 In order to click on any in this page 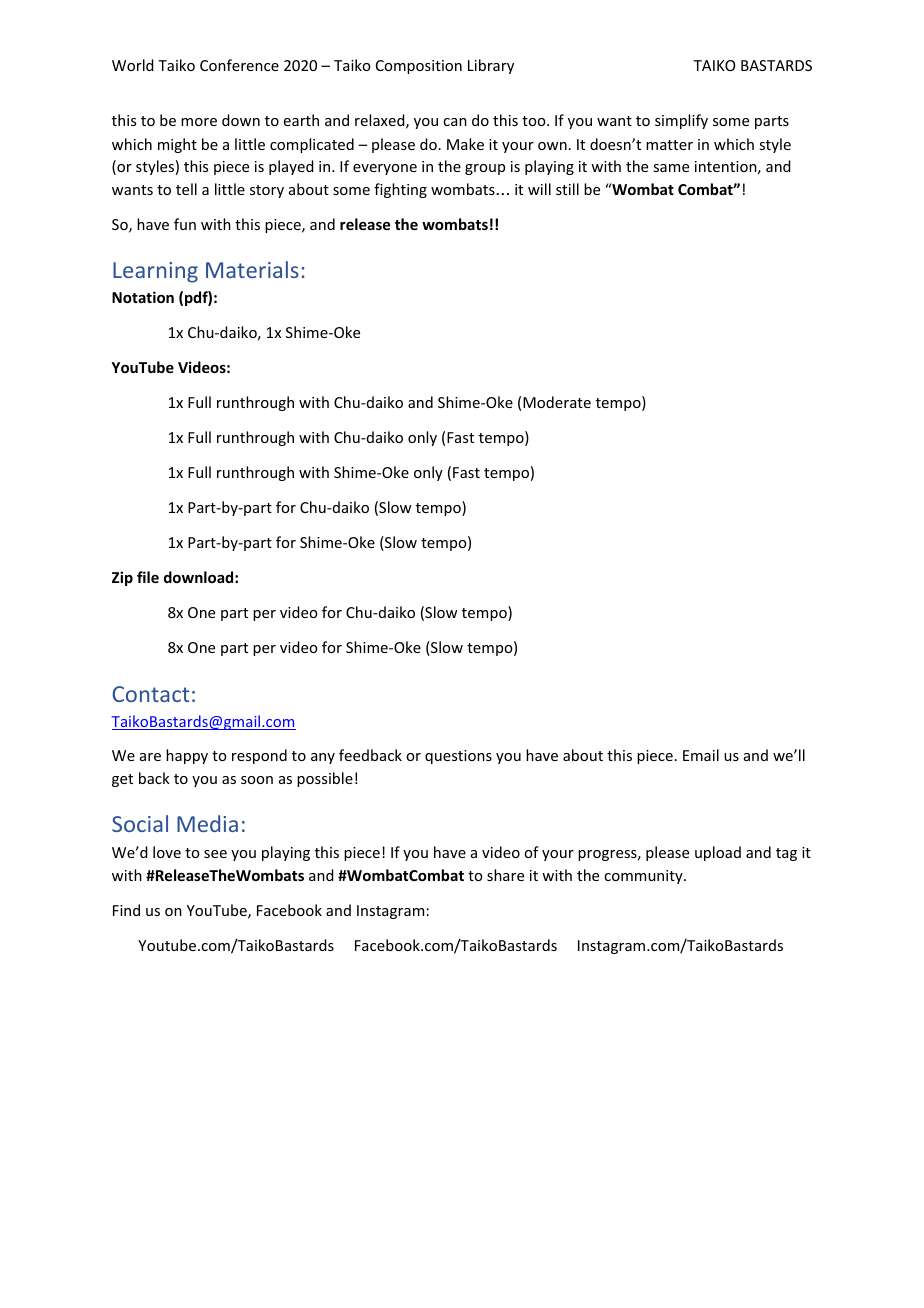, I will do `click(323, 758)`.
